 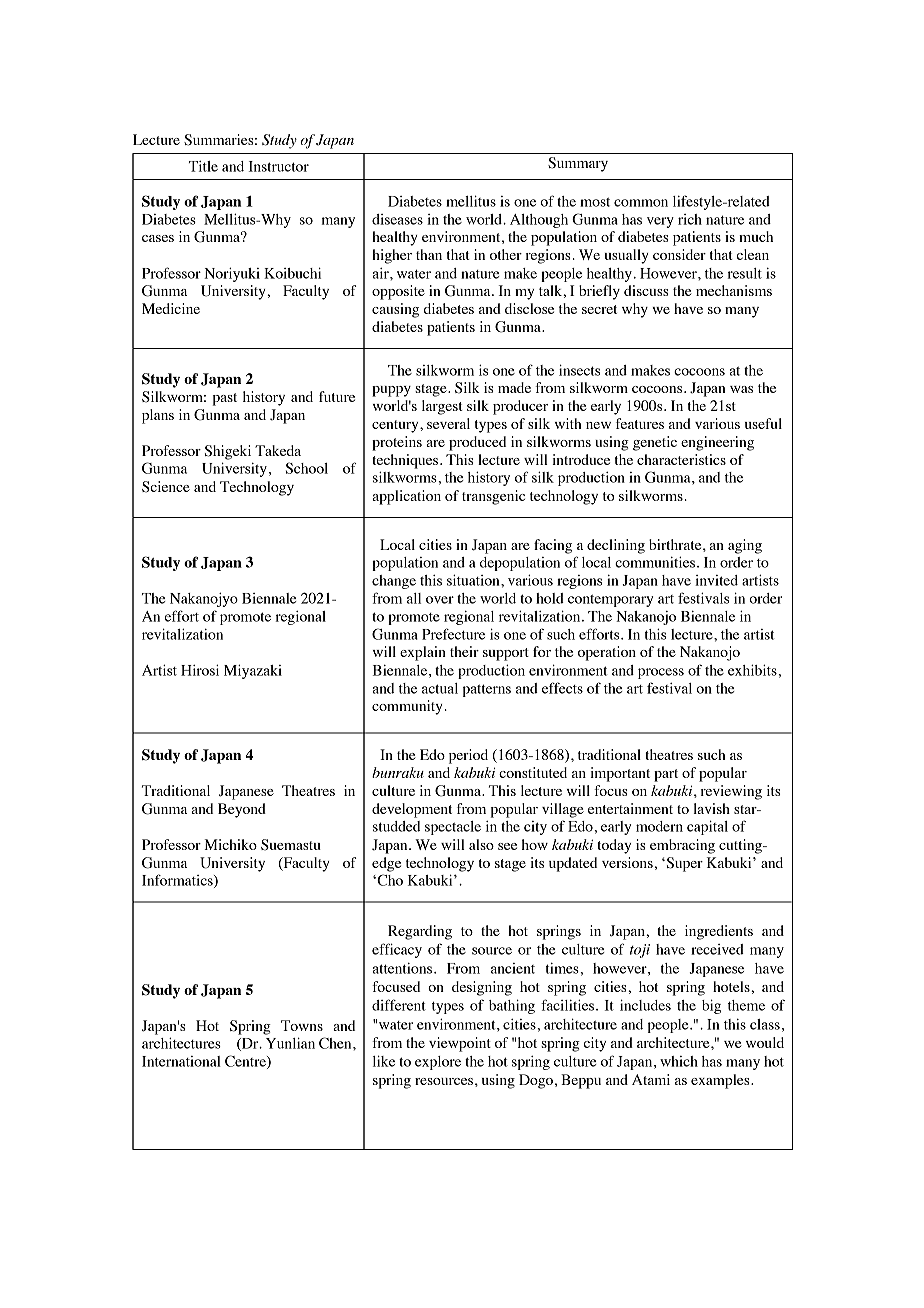 I want to click on past, so click(x=225, y=399).
